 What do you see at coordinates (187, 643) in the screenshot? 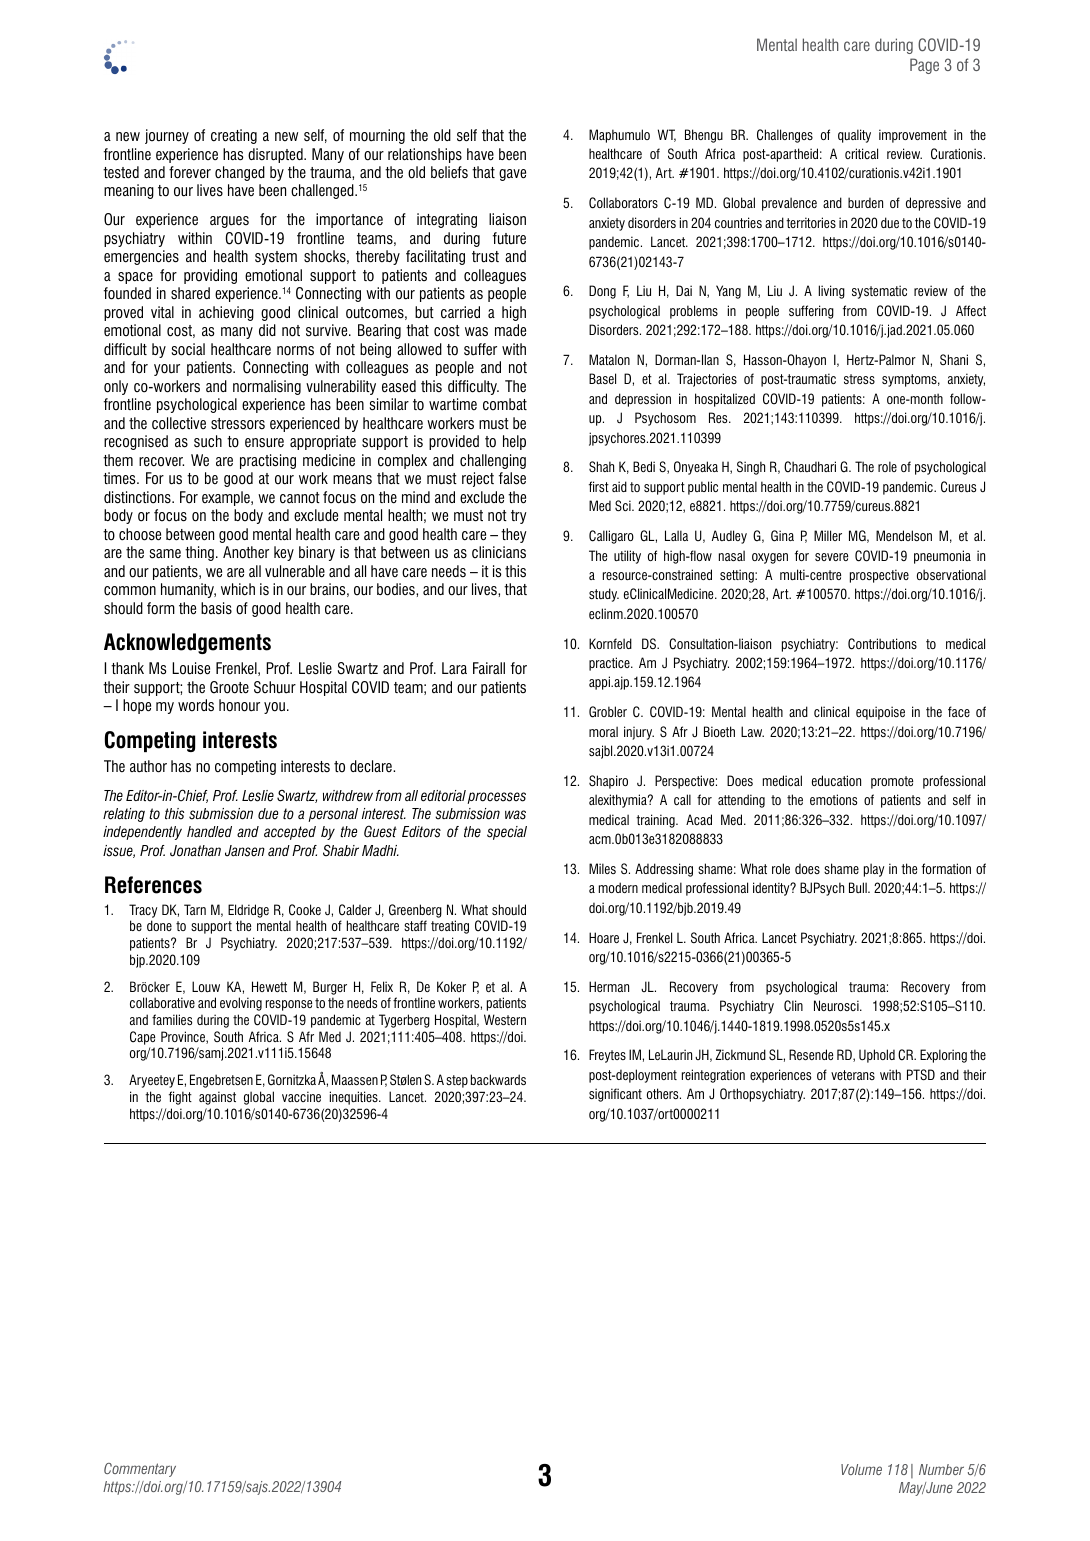
I see `Acknowledgements` at bounding box center [187, 643].
